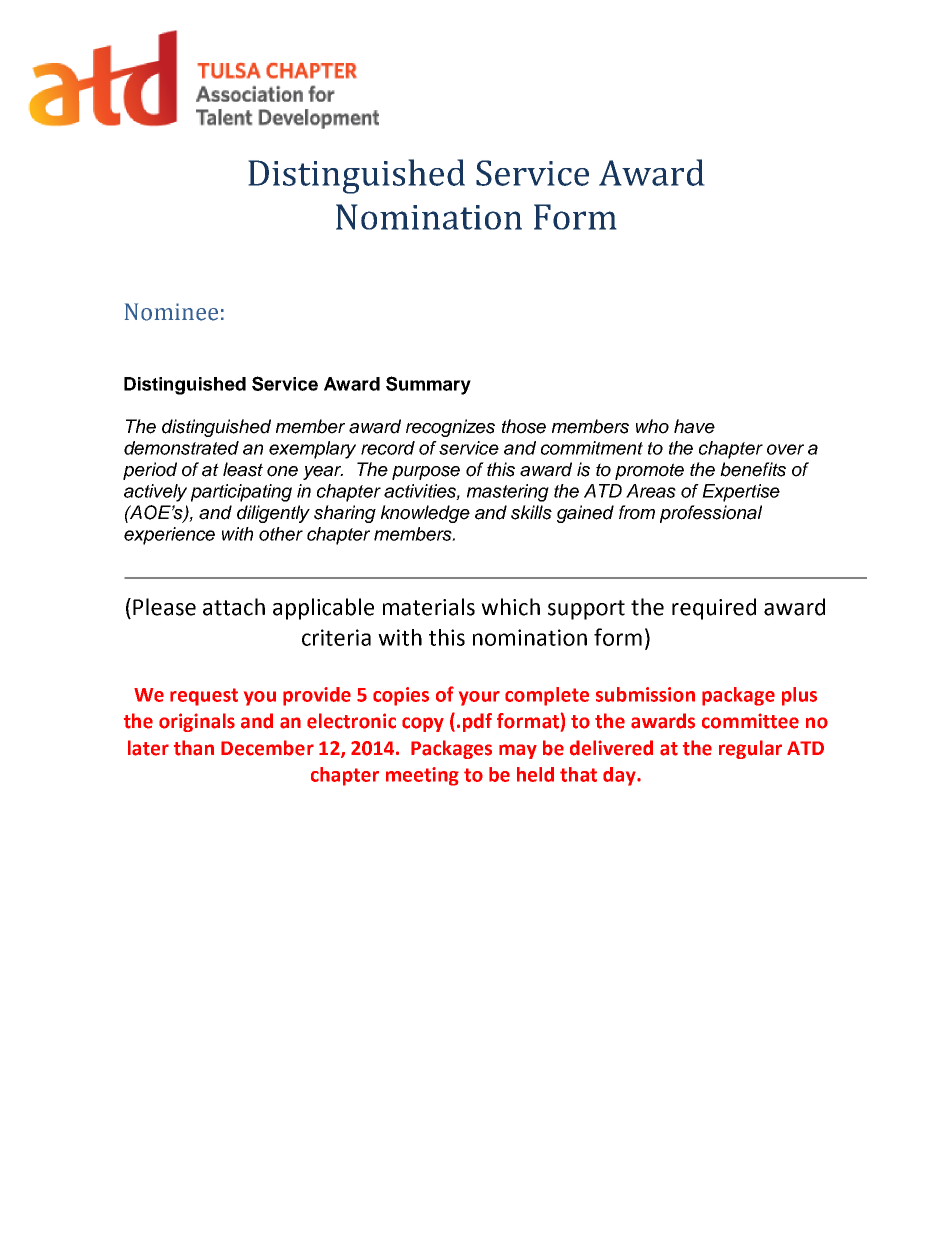 This page has height=1233, width=952. Describe the element at coordinates (694, 426) in the page. I see `have` at that location.
